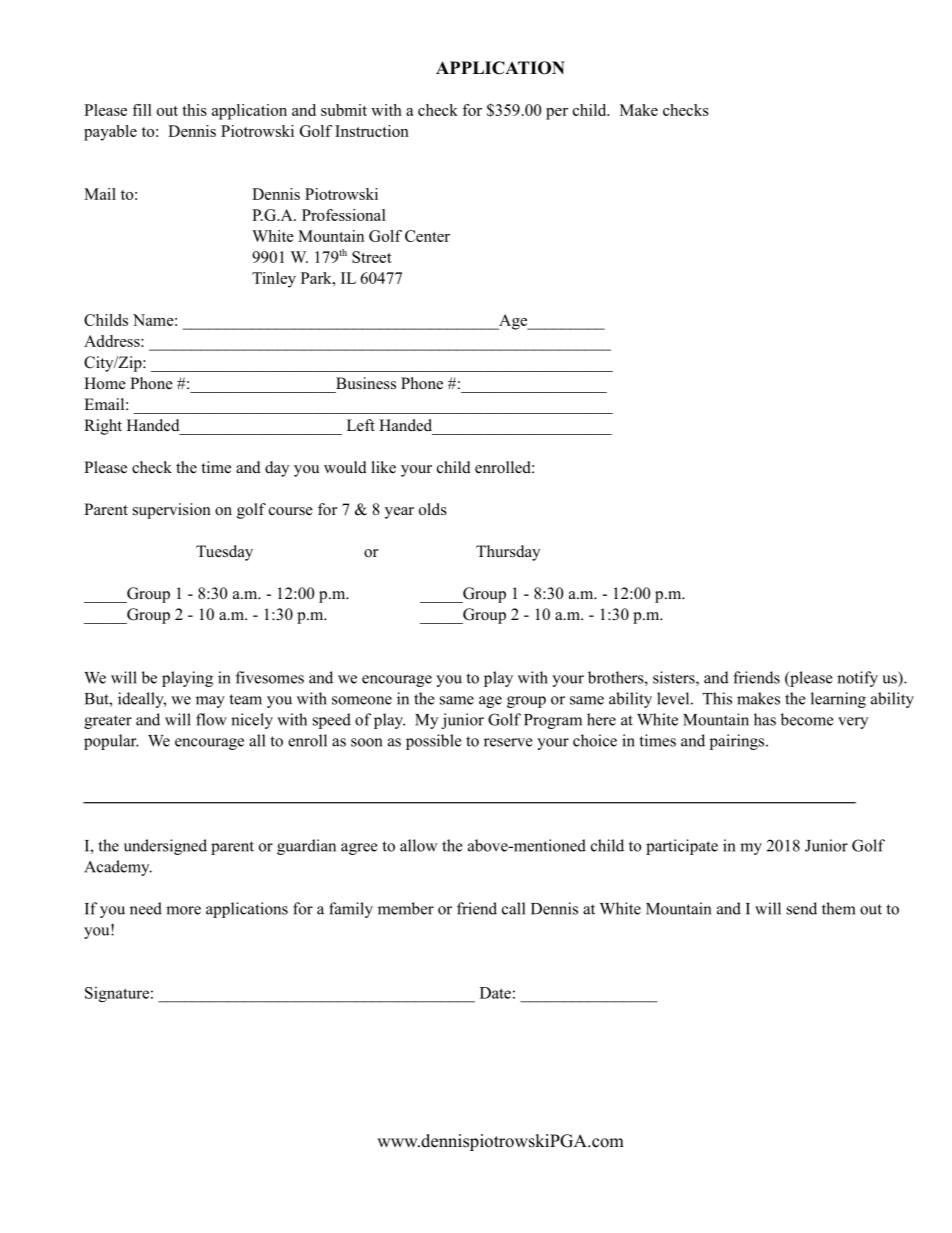  What do you see at coordinates (372, 131) in the image?
I see `Instruction` at bounding box center [372, 131].
